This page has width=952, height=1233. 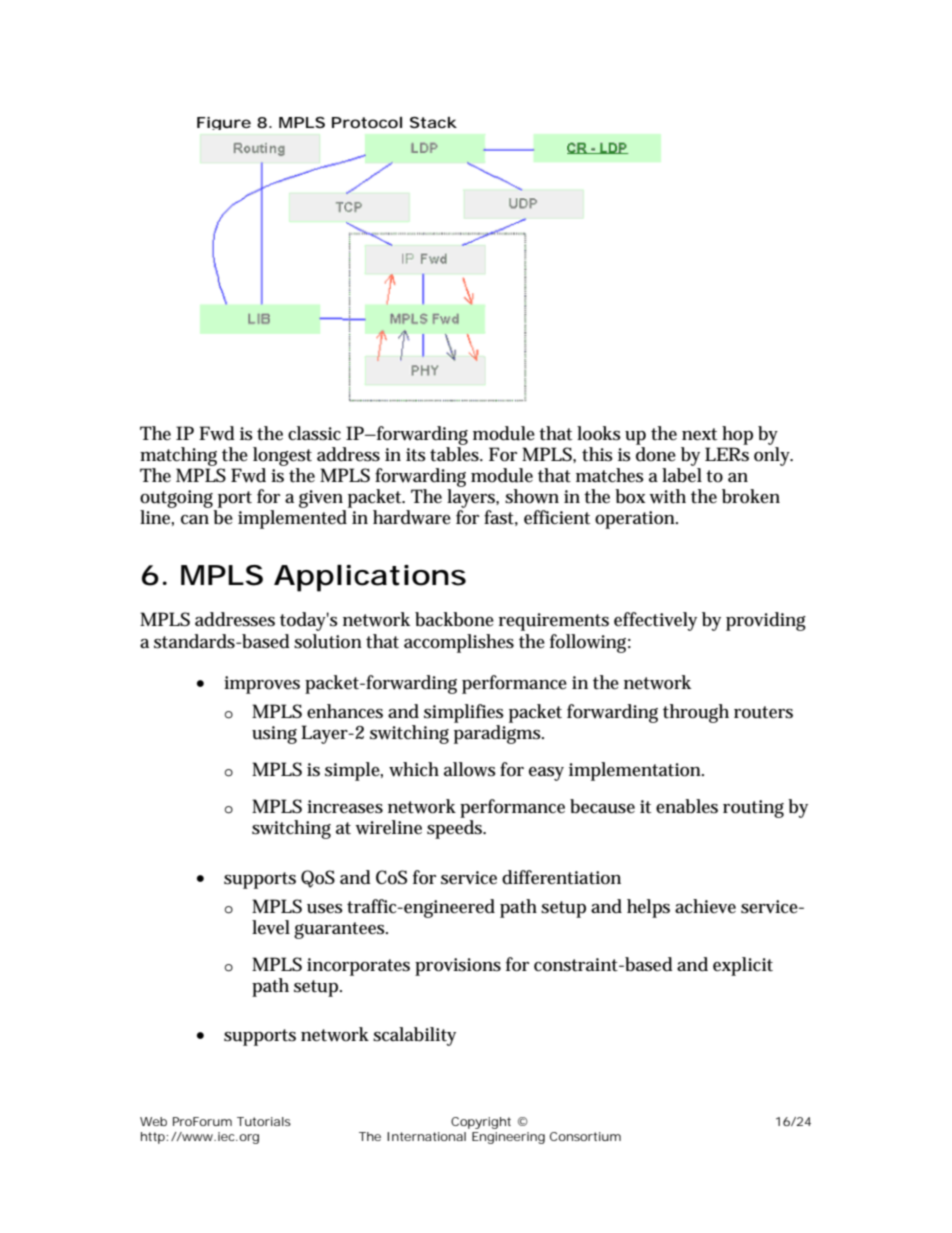 What do you see at coordinates (224, 123) in the page?
I see `Figure` at bounding box center [224, 123].
